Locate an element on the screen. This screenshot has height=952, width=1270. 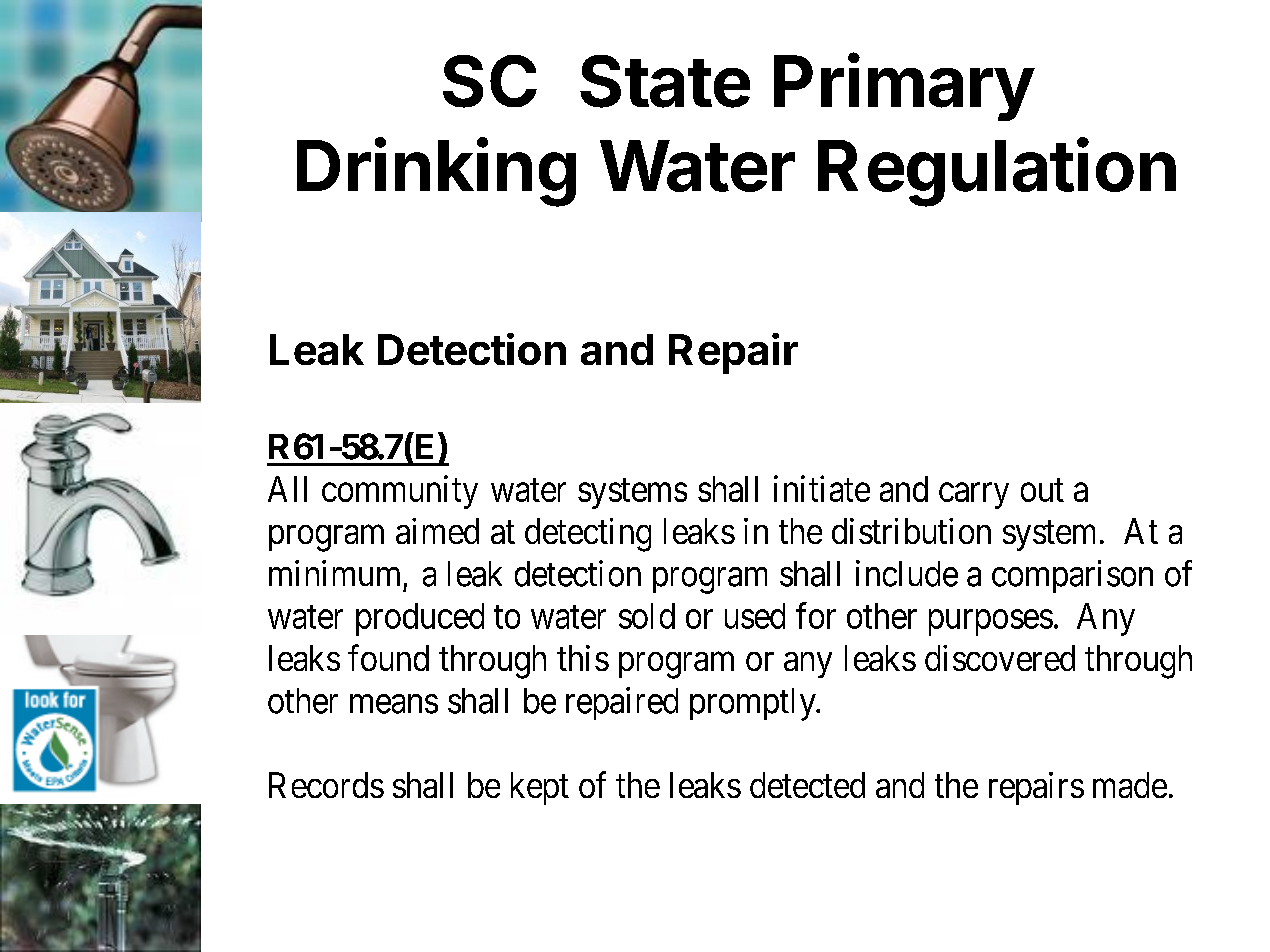
initiate is located at coordinates (822, 488).
